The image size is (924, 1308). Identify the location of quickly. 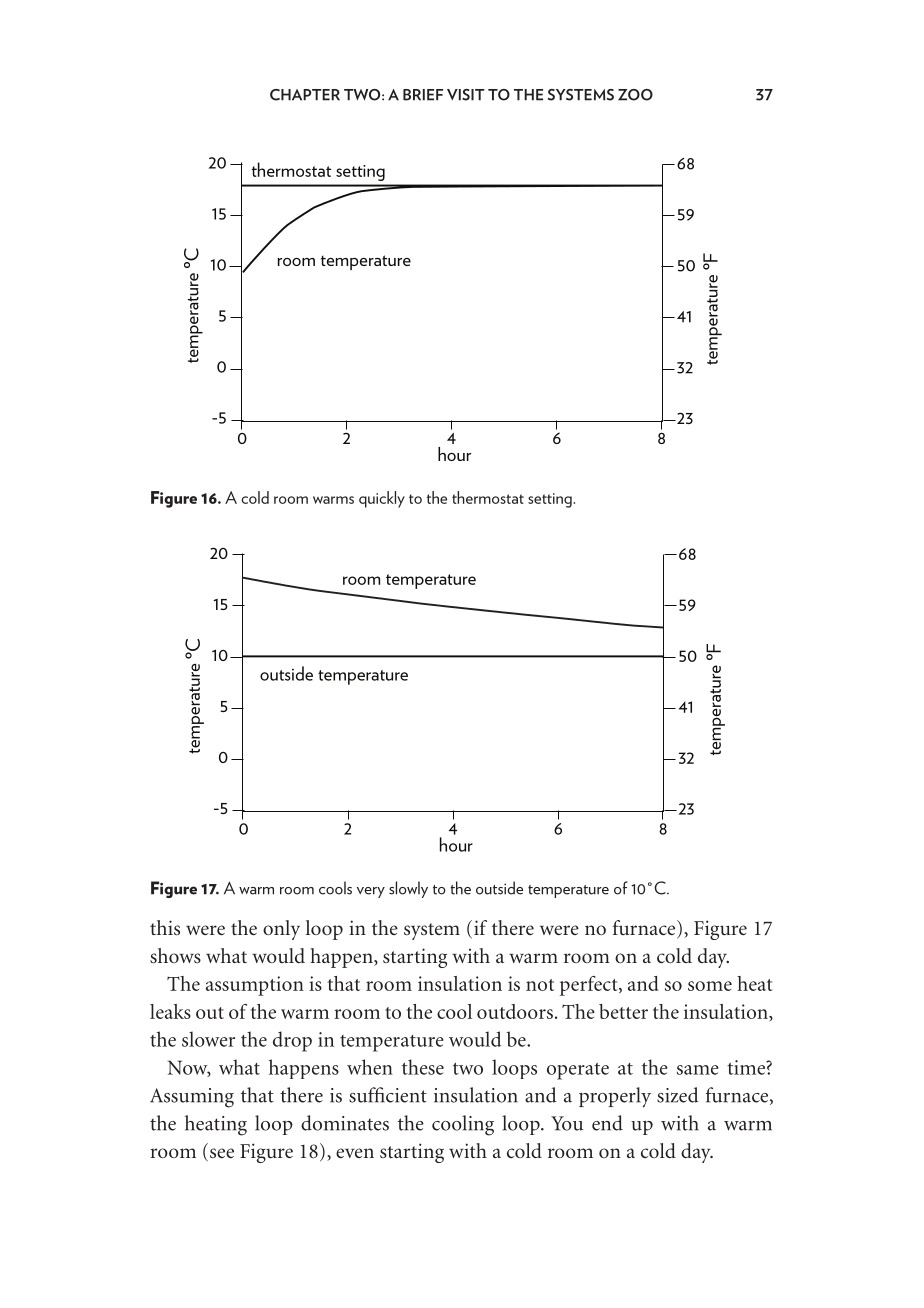
(382, 499).
